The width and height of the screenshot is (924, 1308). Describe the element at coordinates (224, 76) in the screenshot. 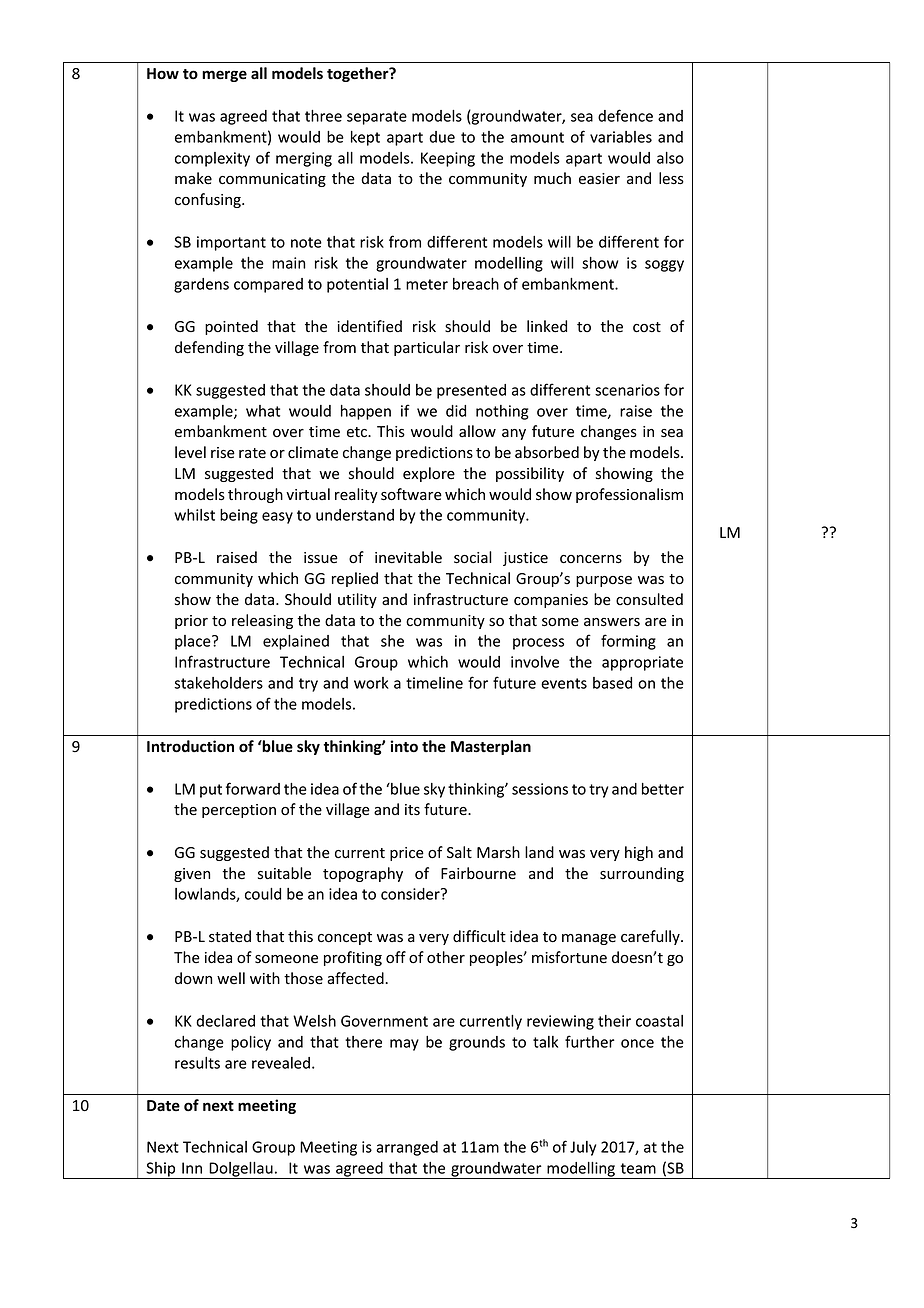

I see `merge` at that location.
